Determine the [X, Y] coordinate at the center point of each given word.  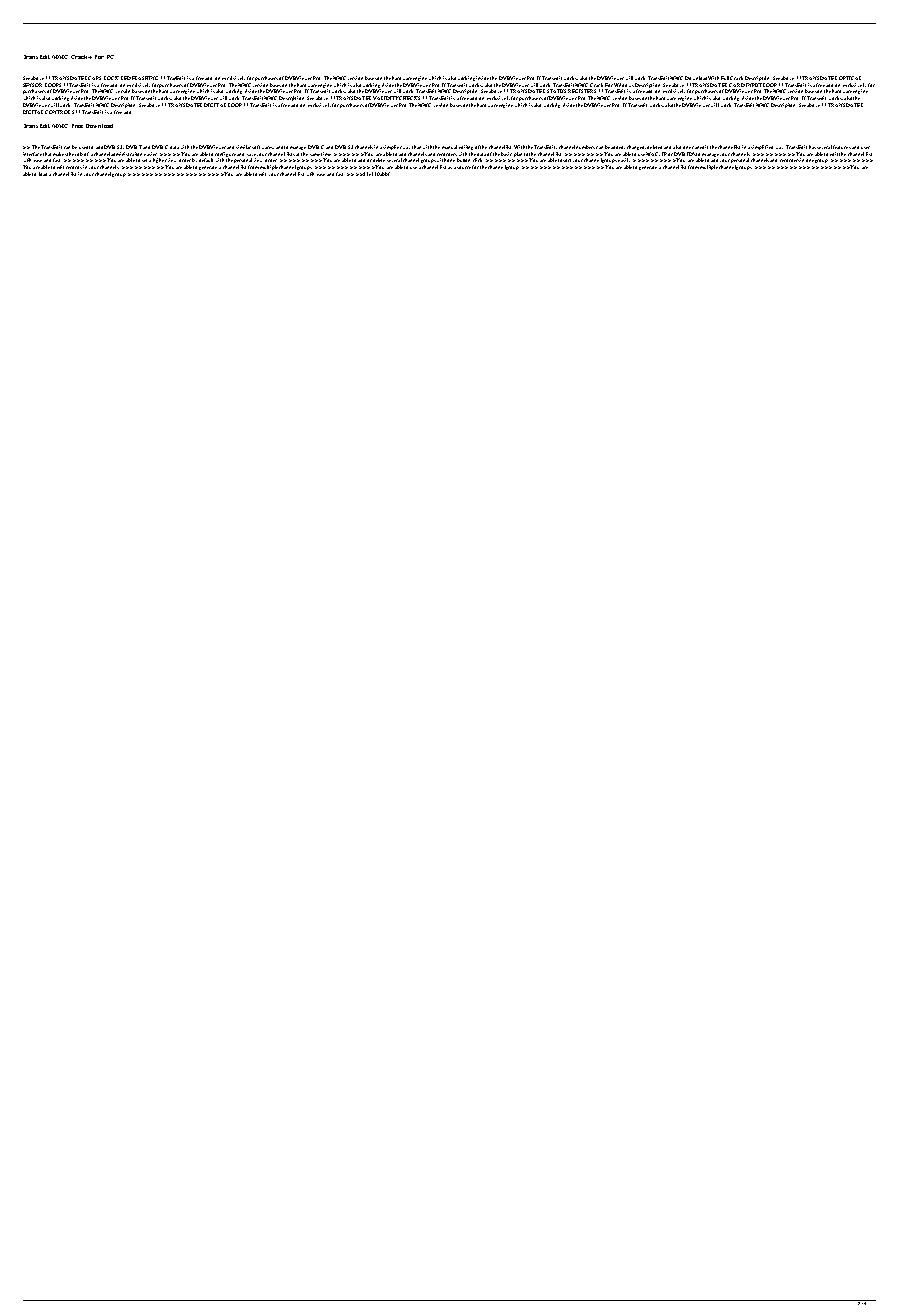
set [144, 160]
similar [244, 147]
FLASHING [145, 78]
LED [126, 78]
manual [449, 147]
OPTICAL [850, 78]
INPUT [754, 85]
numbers [585, 147]
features [842, 147]
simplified [762, 147]
